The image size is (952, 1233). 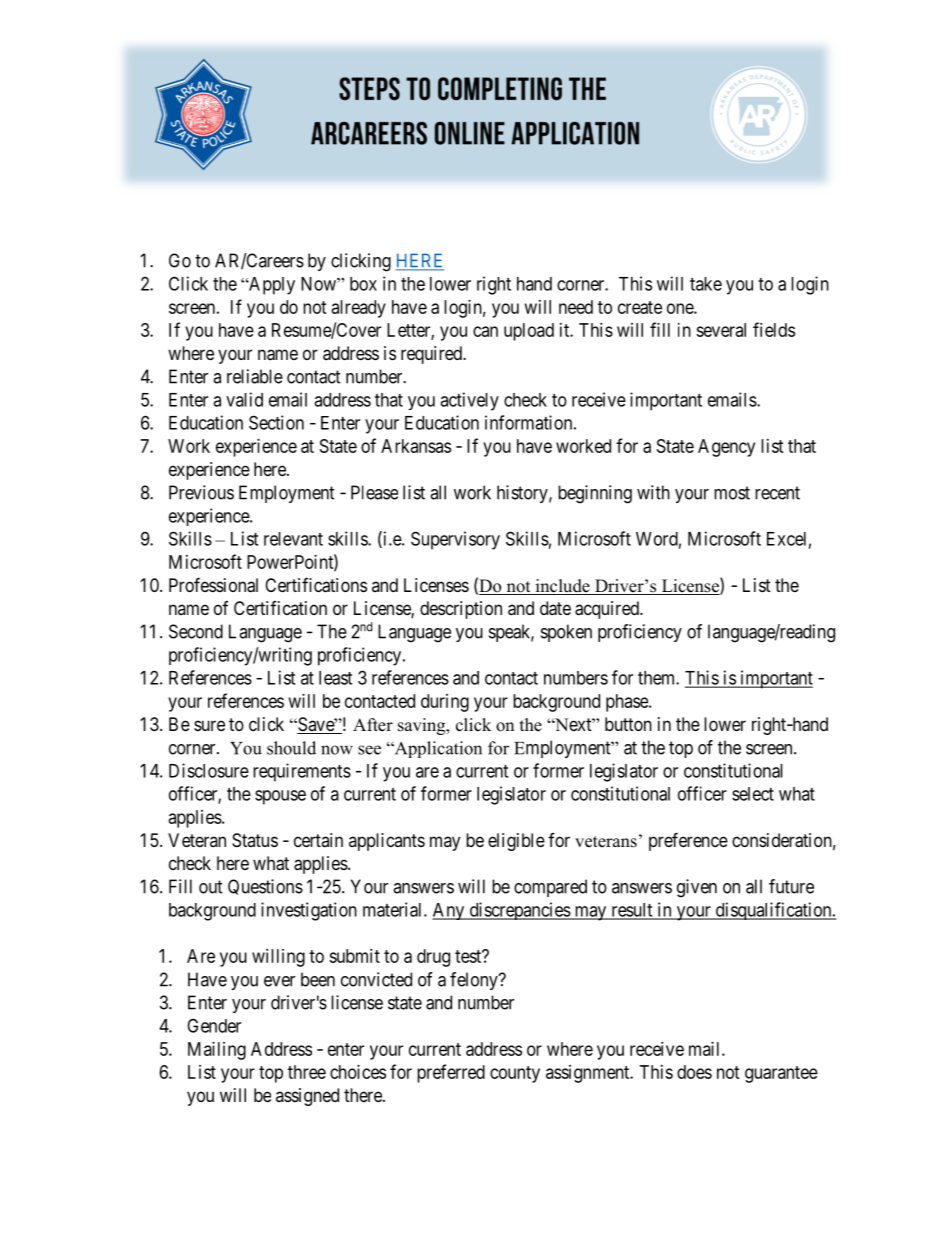 What do you see at coordinates (550, 888) in the image?
I see `compared` at bounding box center [550, 888].
